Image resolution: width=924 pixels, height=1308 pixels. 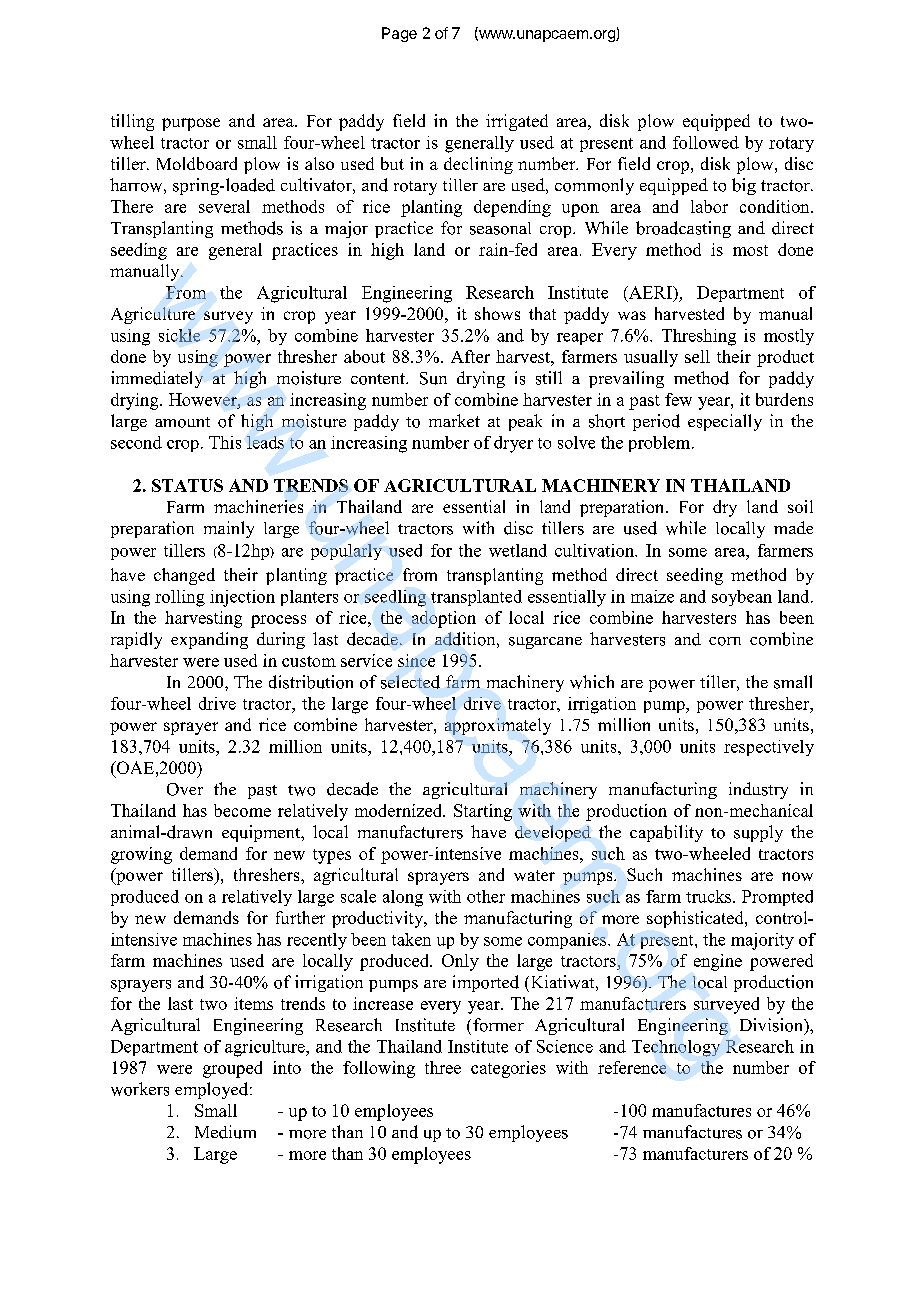 I want to click on Page, so click(x=399, y=34).
